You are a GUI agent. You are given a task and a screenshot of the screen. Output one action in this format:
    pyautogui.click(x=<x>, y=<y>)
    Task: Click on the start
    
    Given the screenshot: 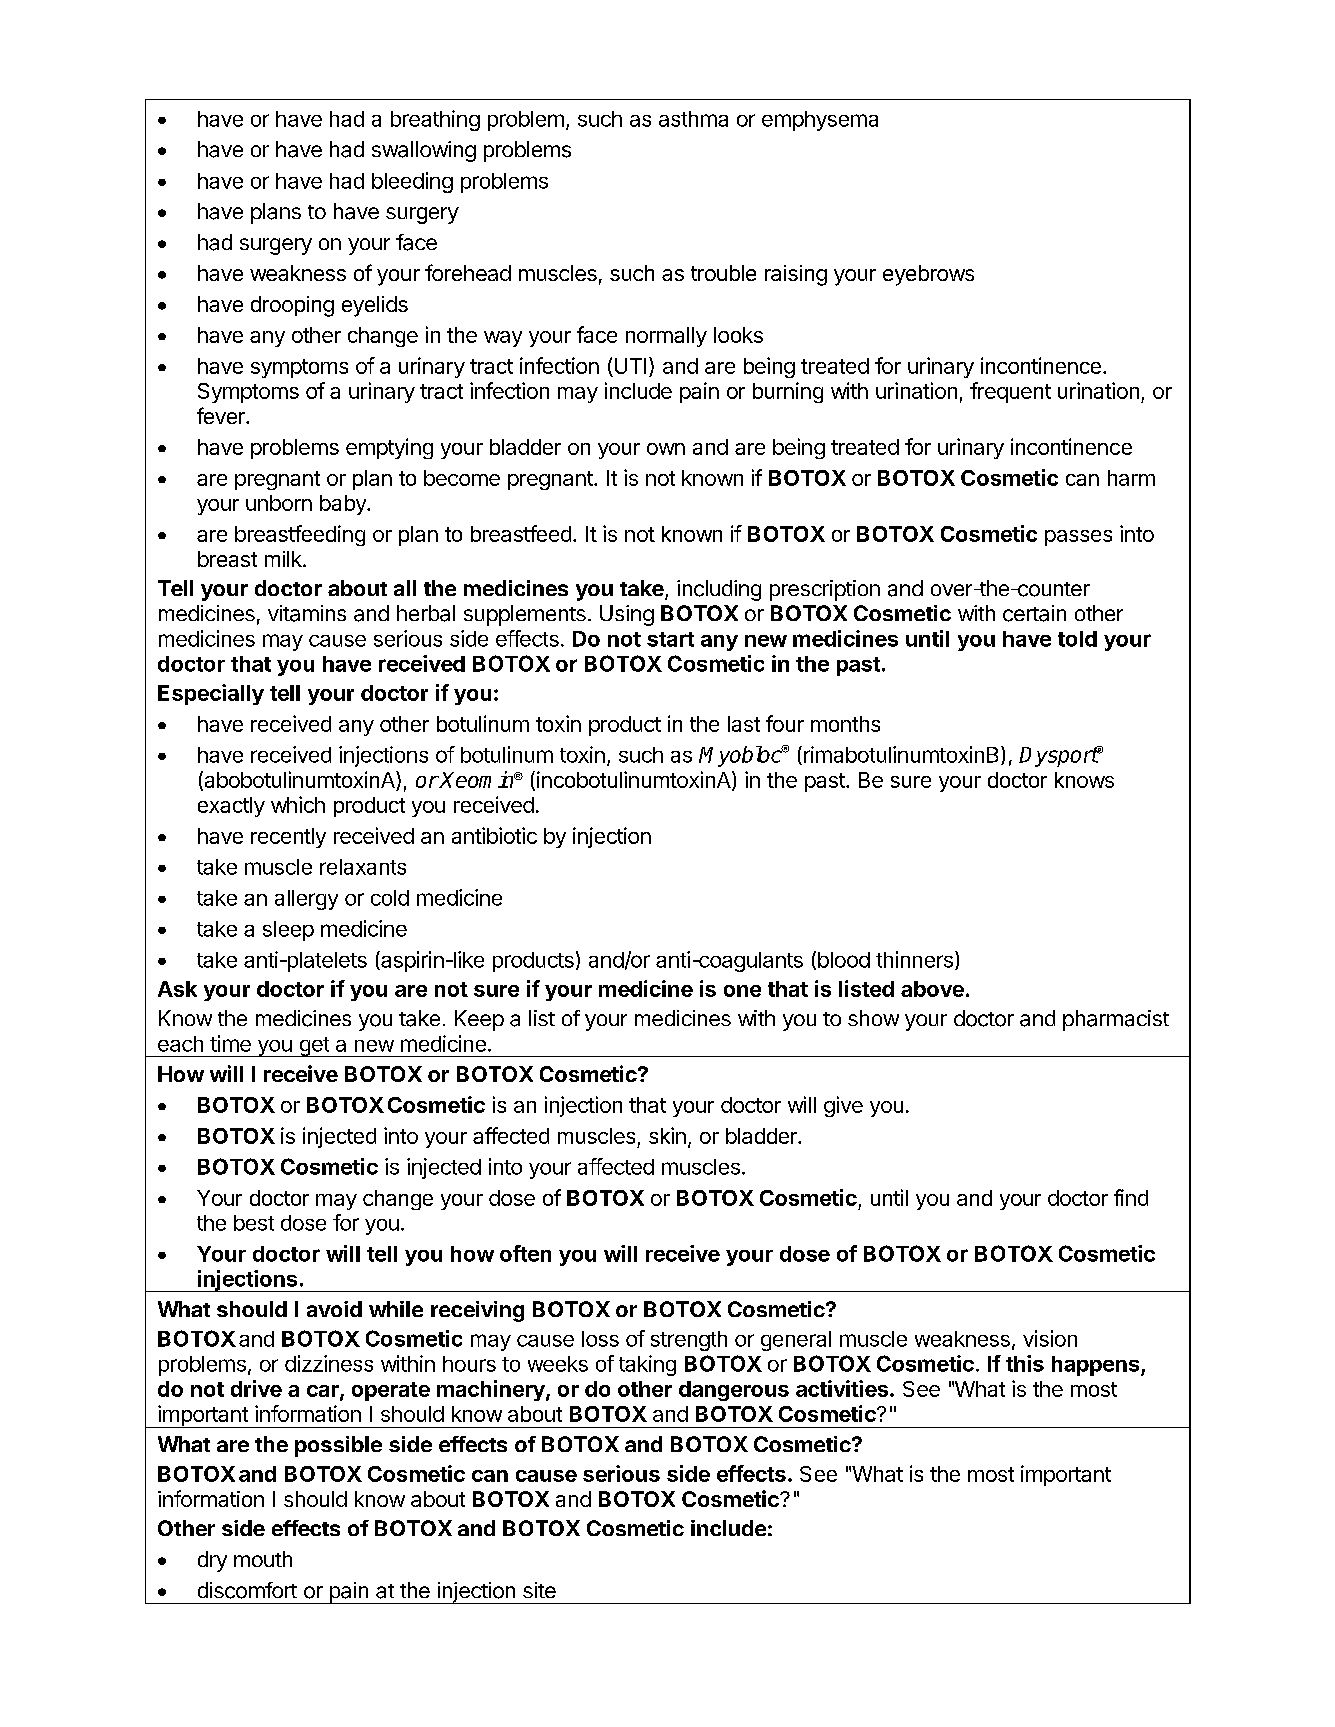 What is the action you would take?
    pyautogui.click(x=670, y=639)
